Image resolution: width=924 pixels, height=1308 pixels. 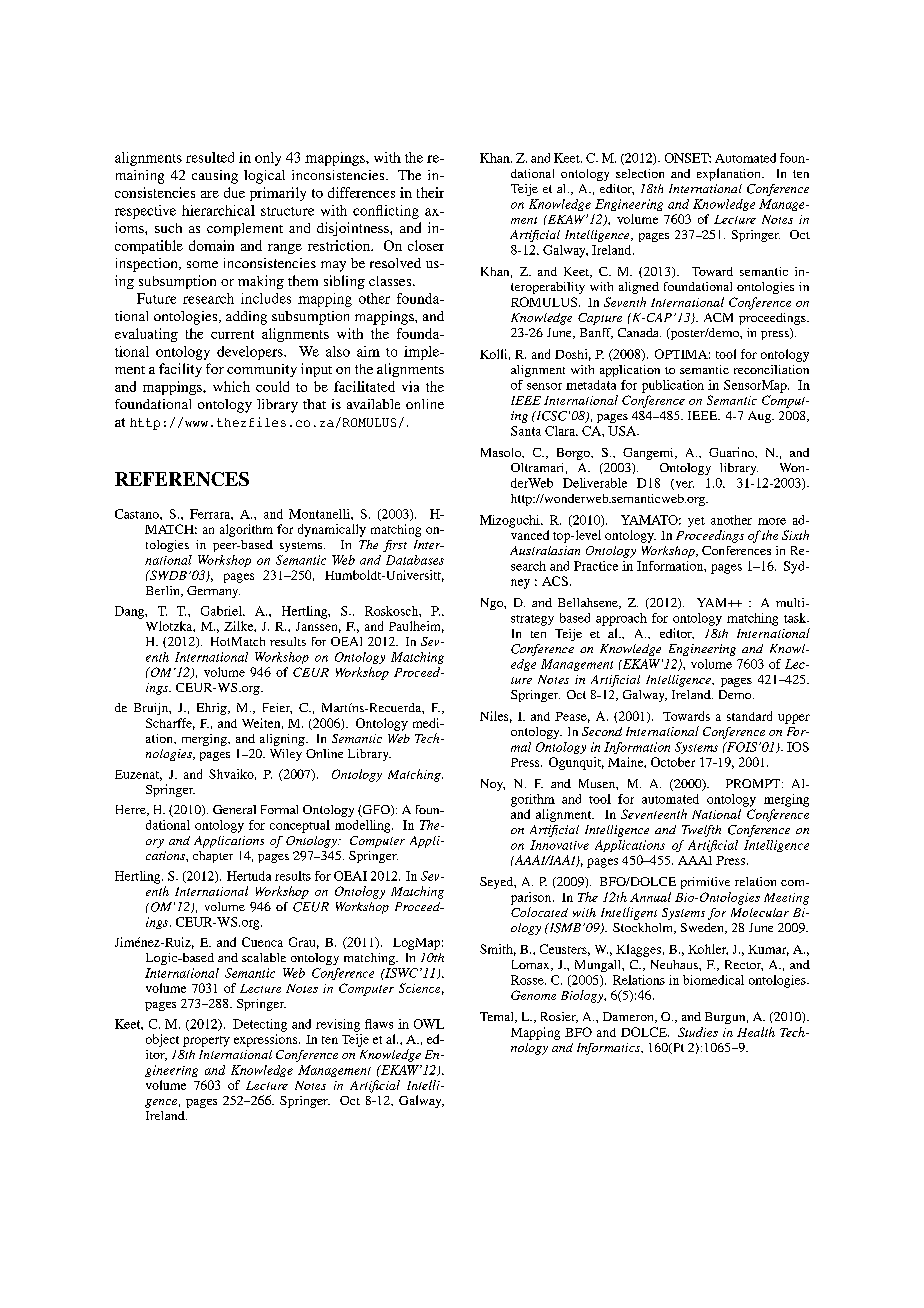 What do you see at coordinates (761, 417) in the image?
I see `Aug` at bounding box center [761, 417].
